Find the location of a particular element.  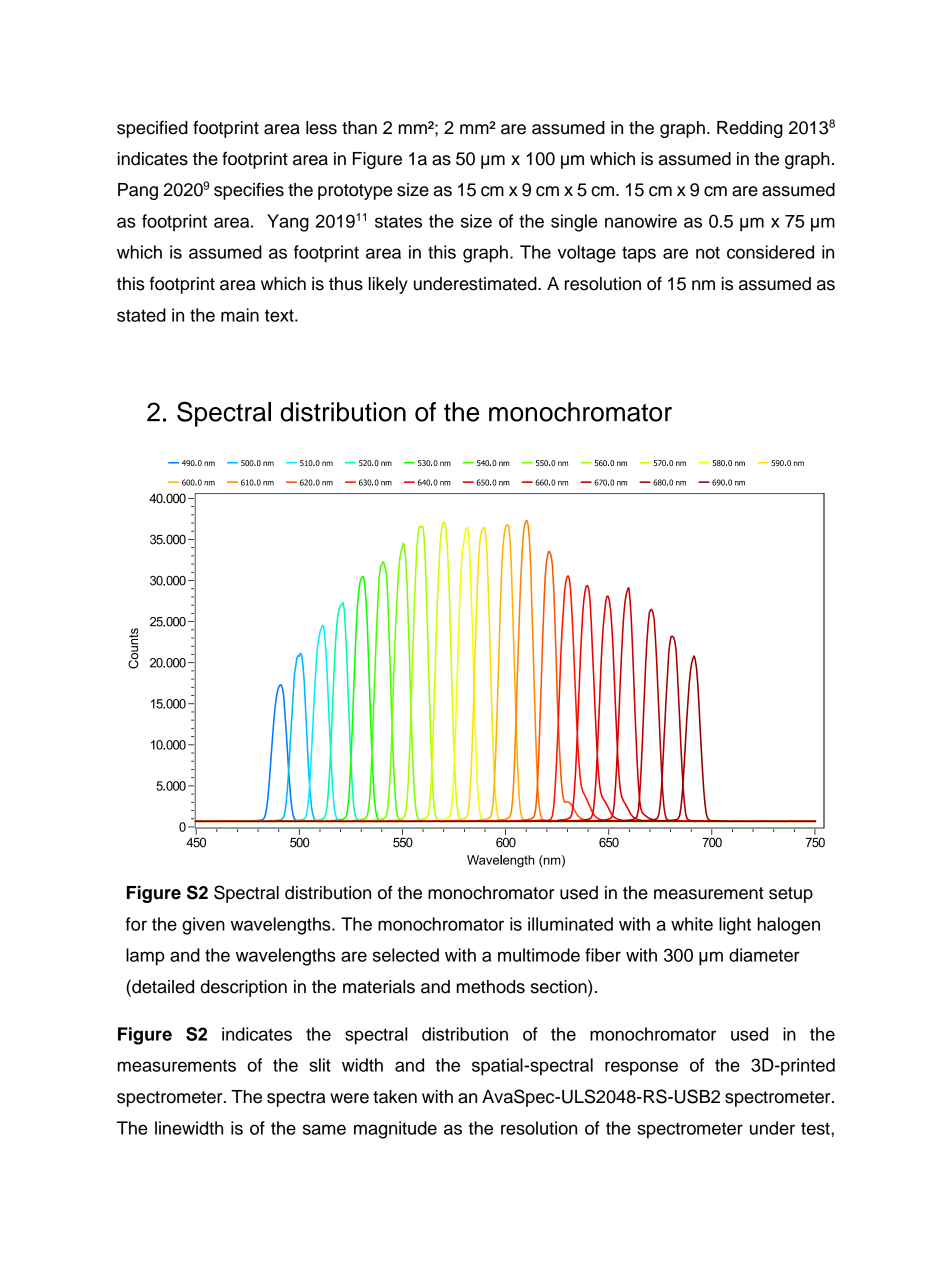

Redding is located at coordinates (750, 129).
